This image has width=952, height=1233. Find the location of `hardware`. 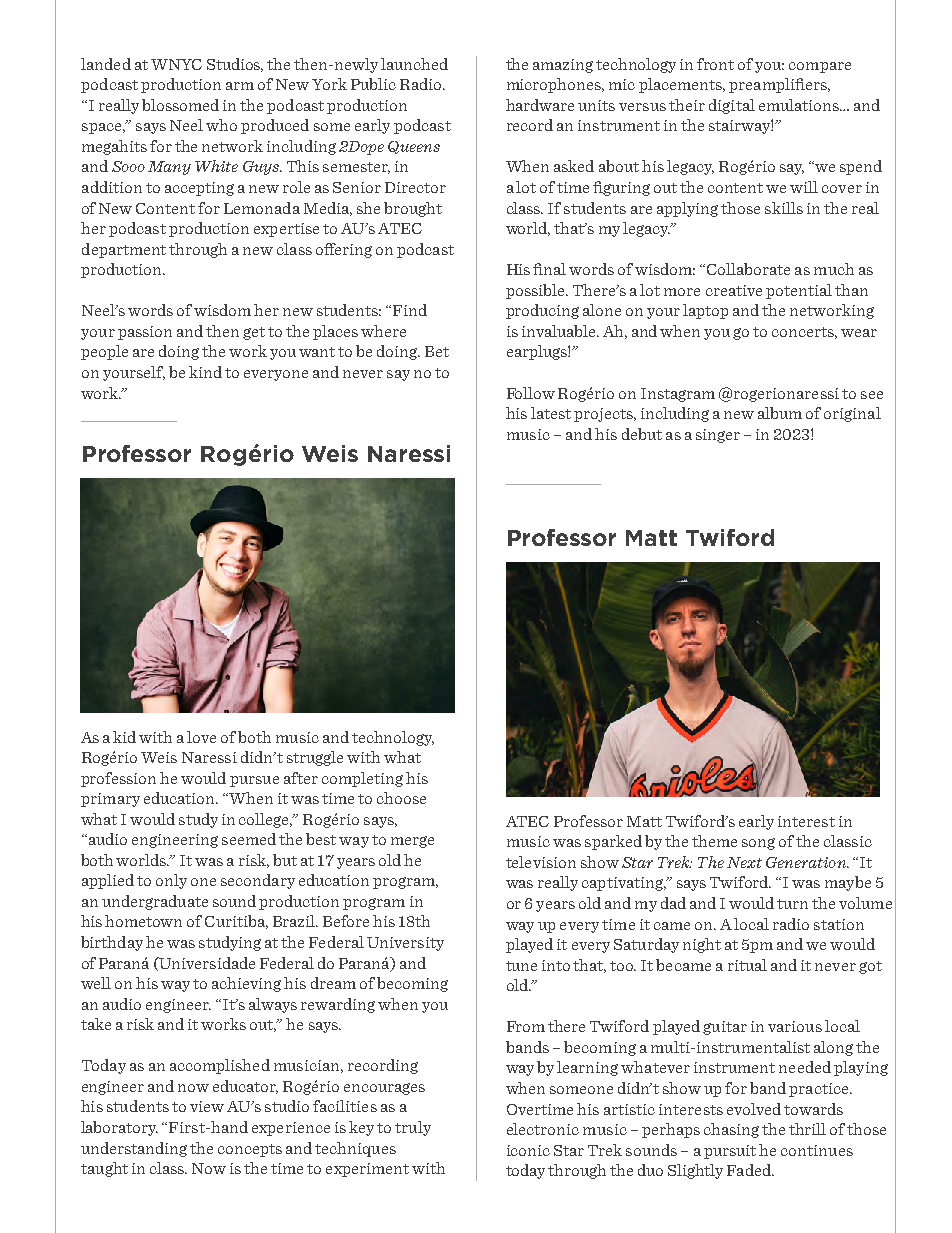

hardware is located at coordinates (540, 105).
